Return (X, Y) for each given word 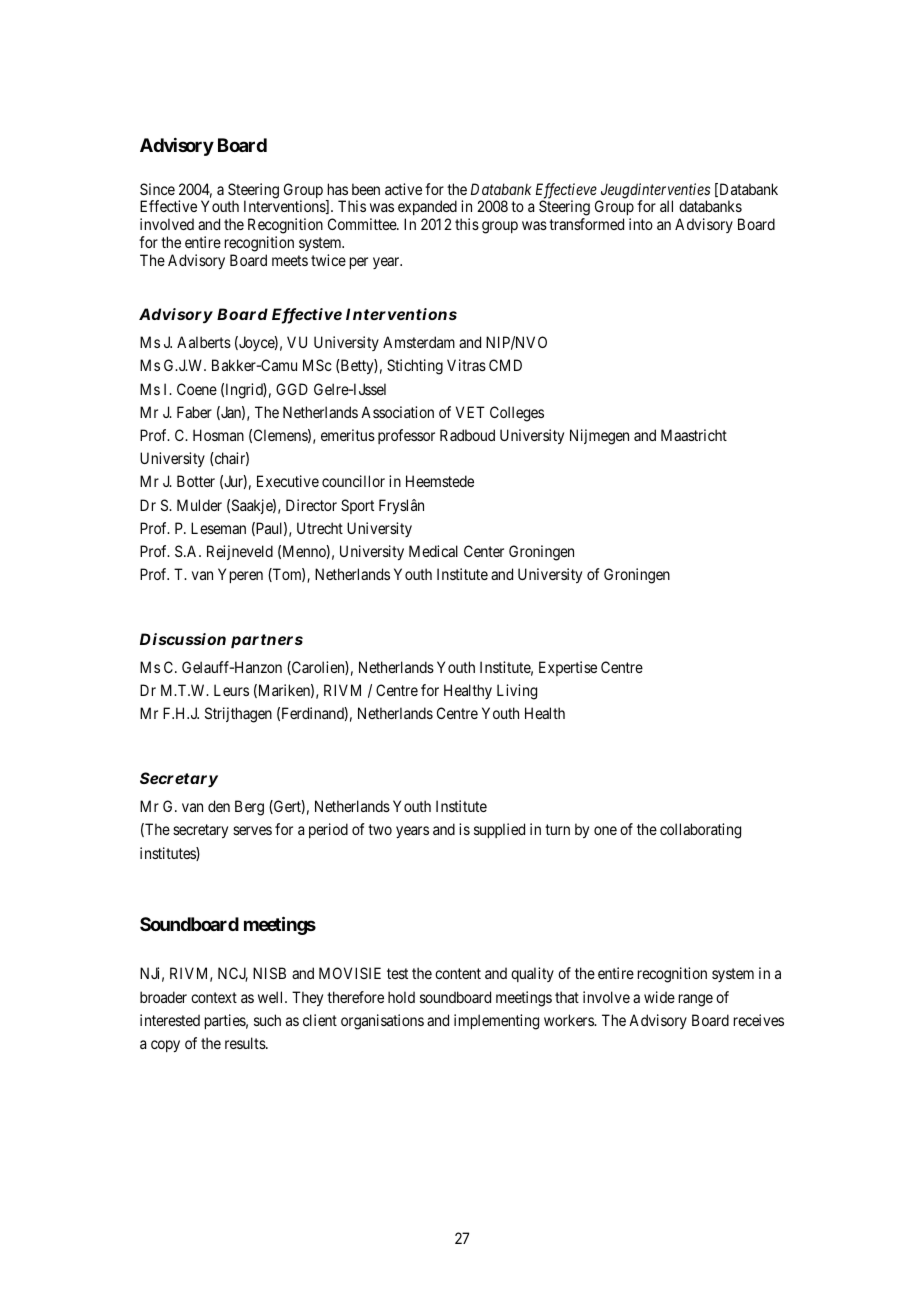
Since (157, 189)
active (403, 189)
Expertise (568, 668)
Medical (433, 551)
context (214, 997)
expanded (427, 209)
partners (267, 641)
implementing (496, 1022)
